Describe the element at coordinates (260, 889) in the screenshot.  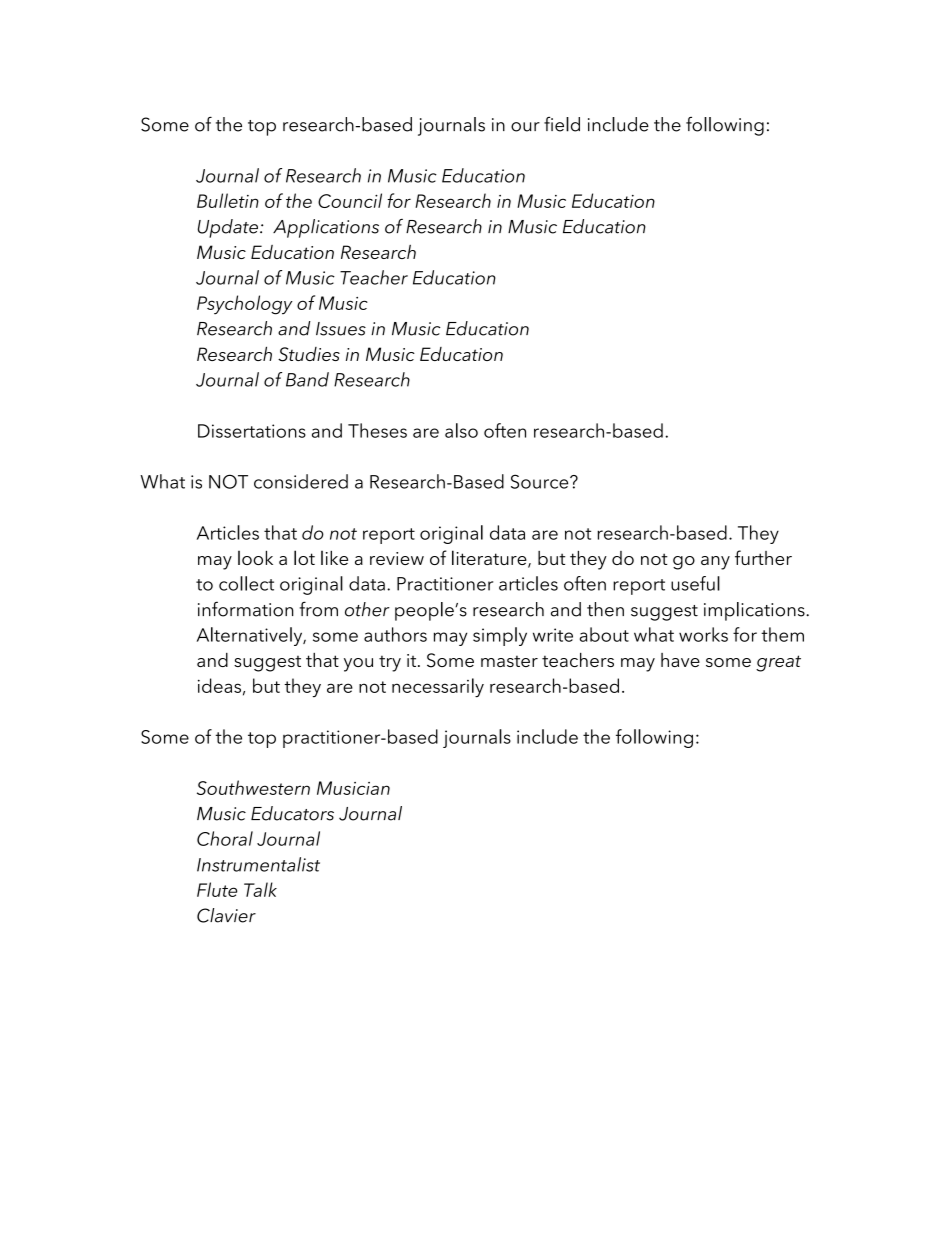
I see `Talk` at that location.
